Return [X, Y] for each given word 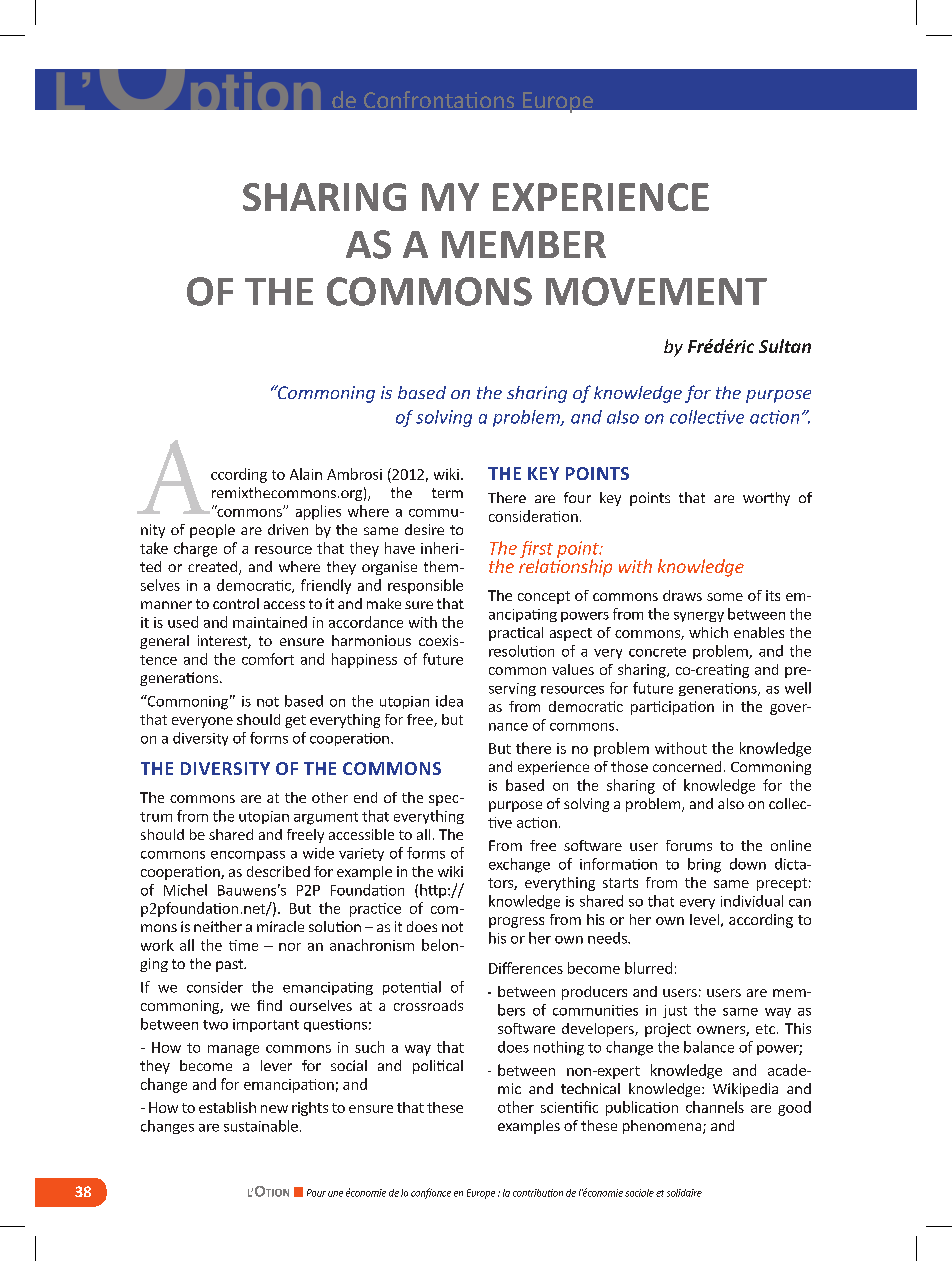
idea [449, 701]
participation [672, 708]
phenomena [663, 1127]
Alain [306, 474]
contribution [538, 1193]
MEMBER [524, 244]
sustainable [261, 1126]
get [295, 721]
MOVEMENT [656, 291]
